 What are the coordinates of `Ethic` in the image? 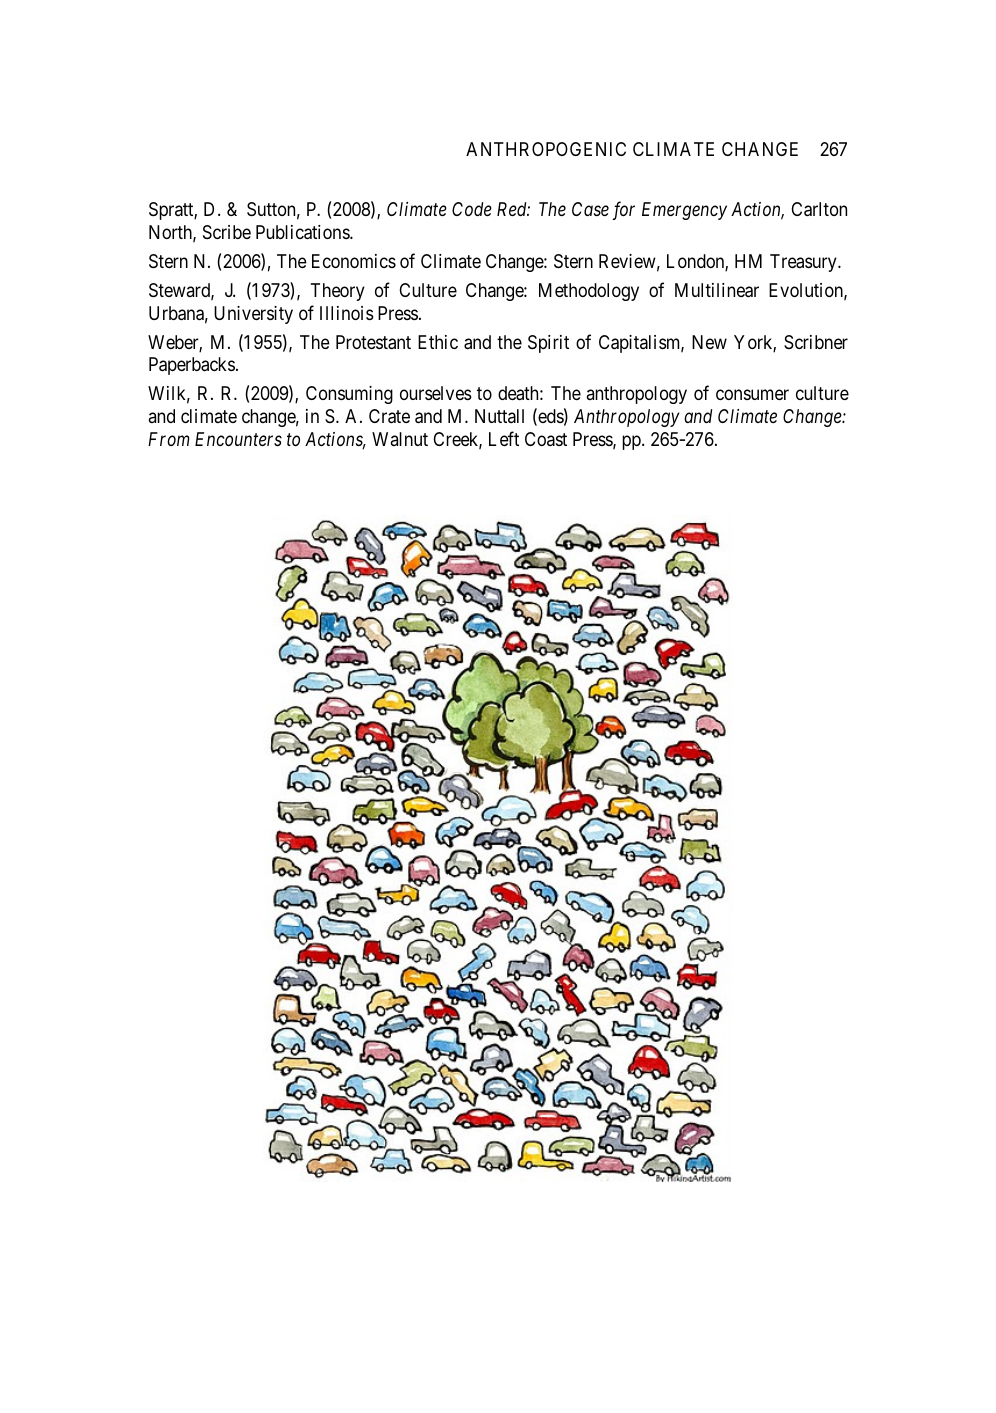 It's located at (438, 342).
